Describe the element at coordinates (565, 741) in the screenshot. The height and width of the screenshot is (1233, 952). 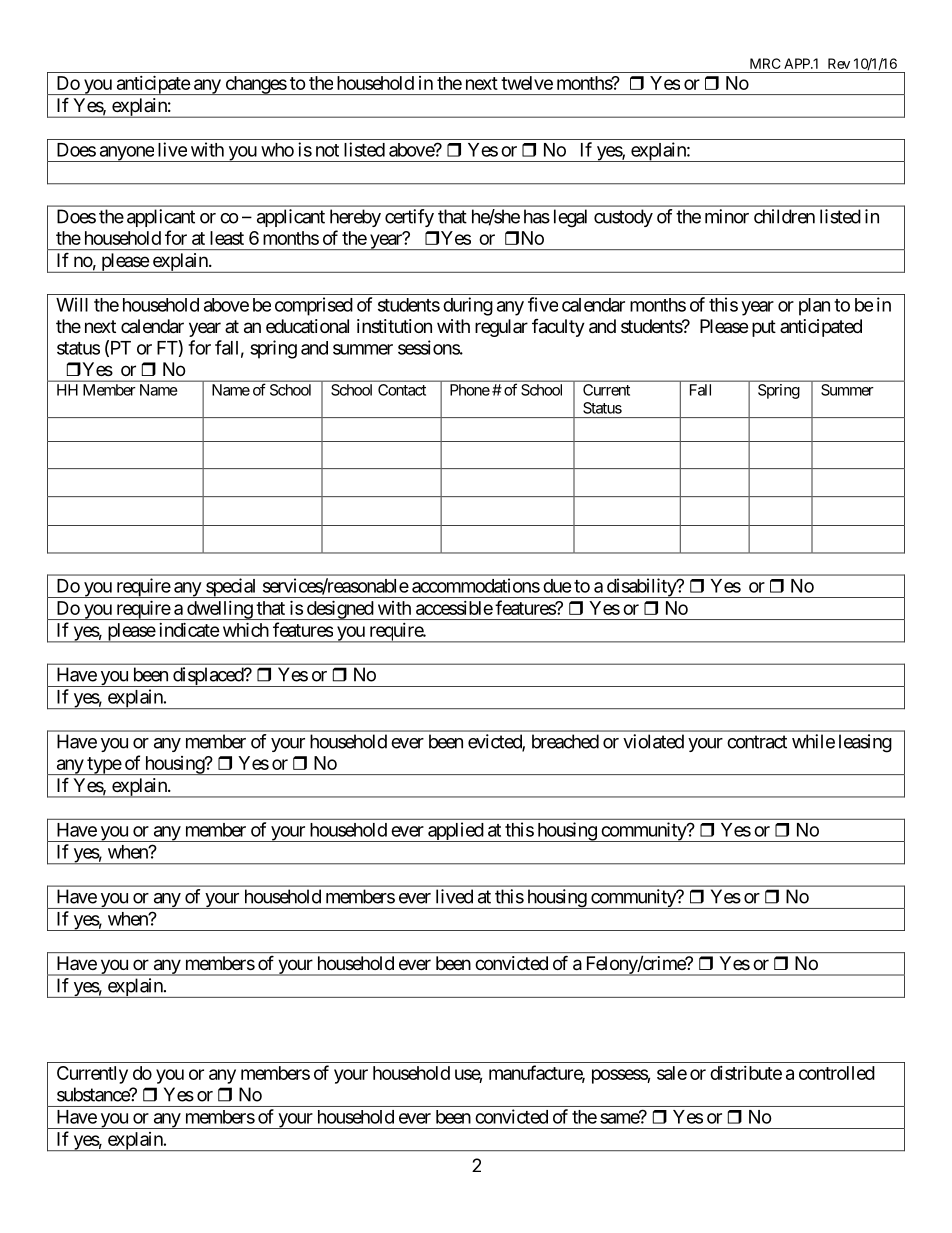
I see `breached` at that location.
